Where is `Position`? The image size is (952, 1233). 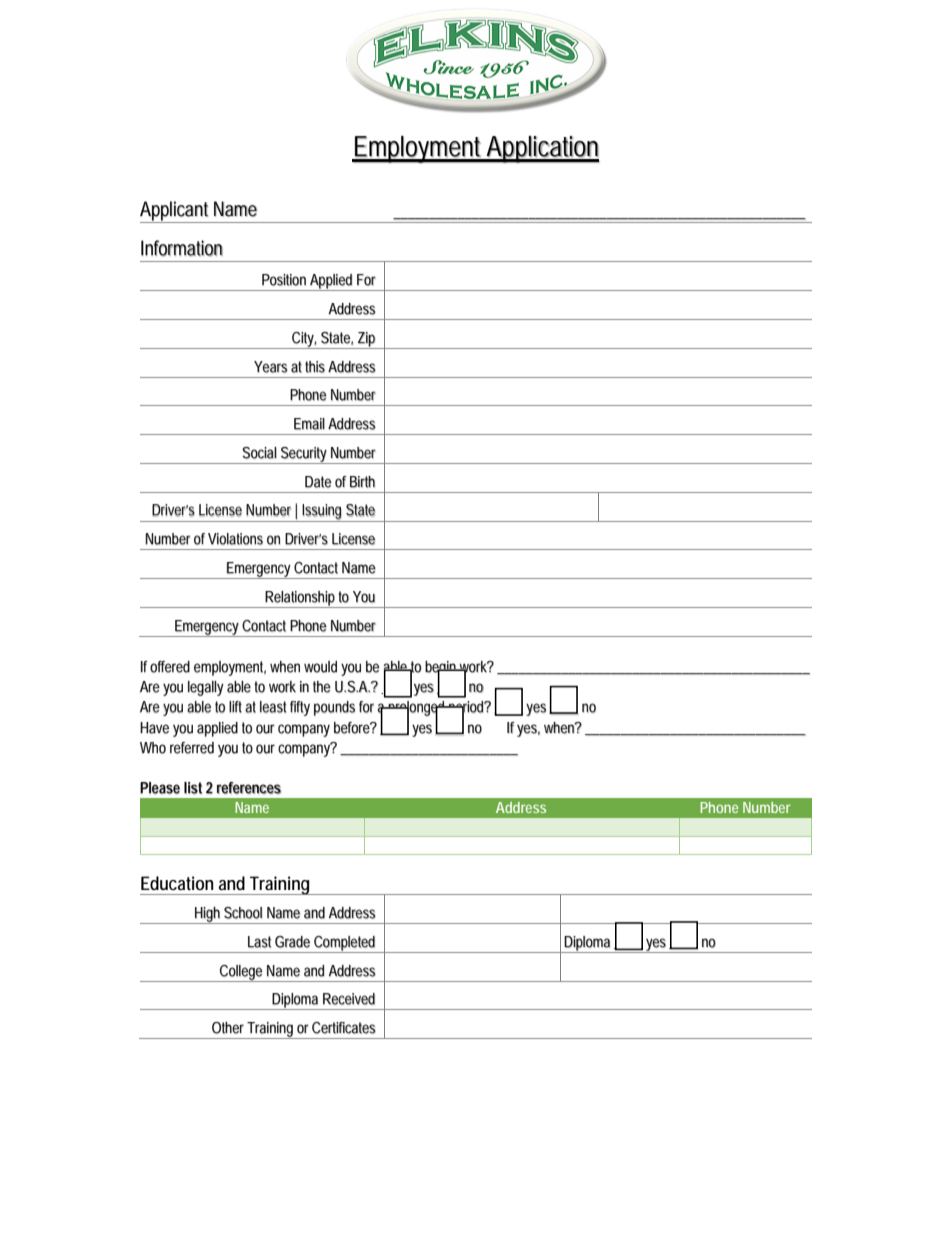
Position is located at coordinates (284, 280).
